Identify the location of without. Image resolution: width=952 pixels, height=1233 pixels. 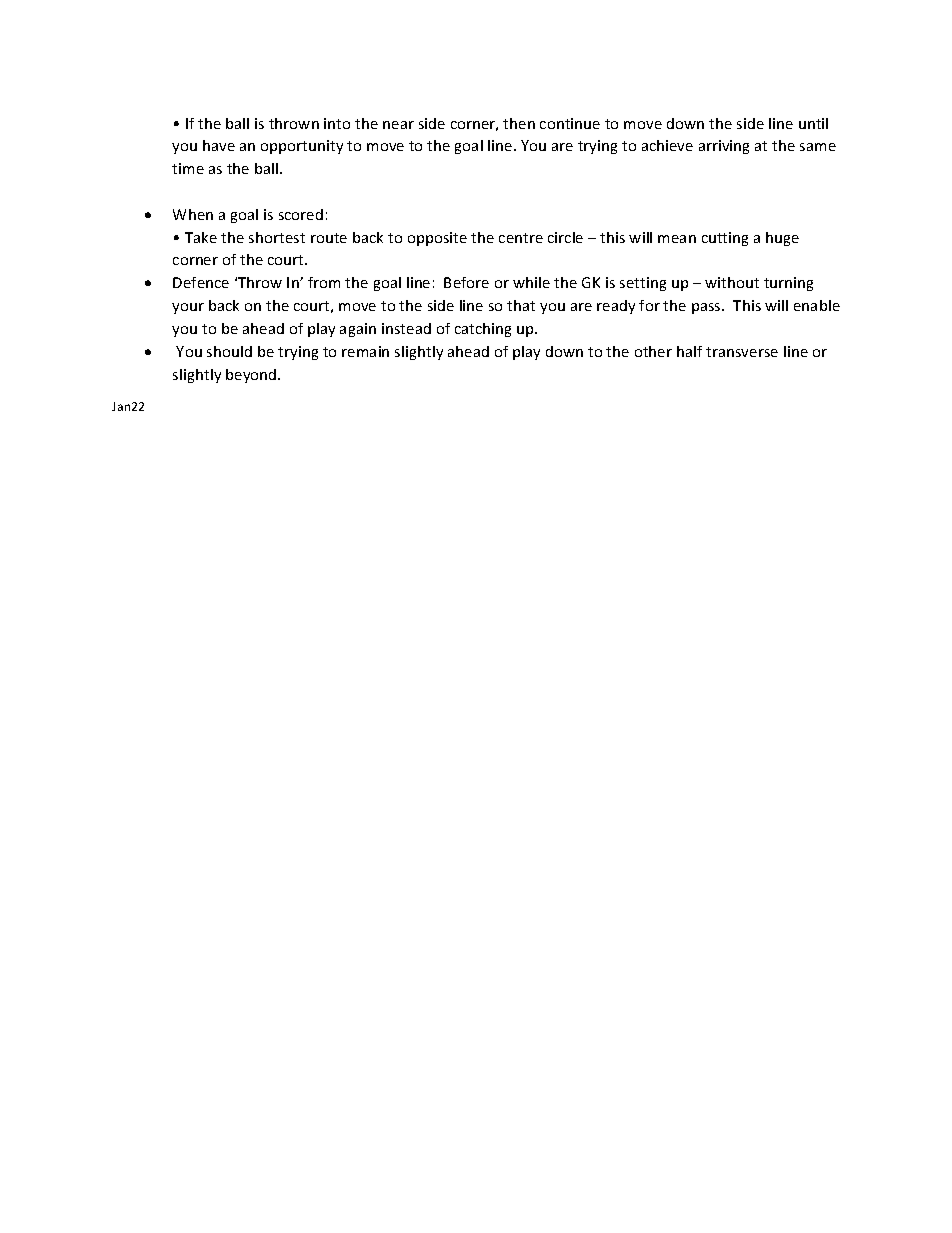
(732, 282).
